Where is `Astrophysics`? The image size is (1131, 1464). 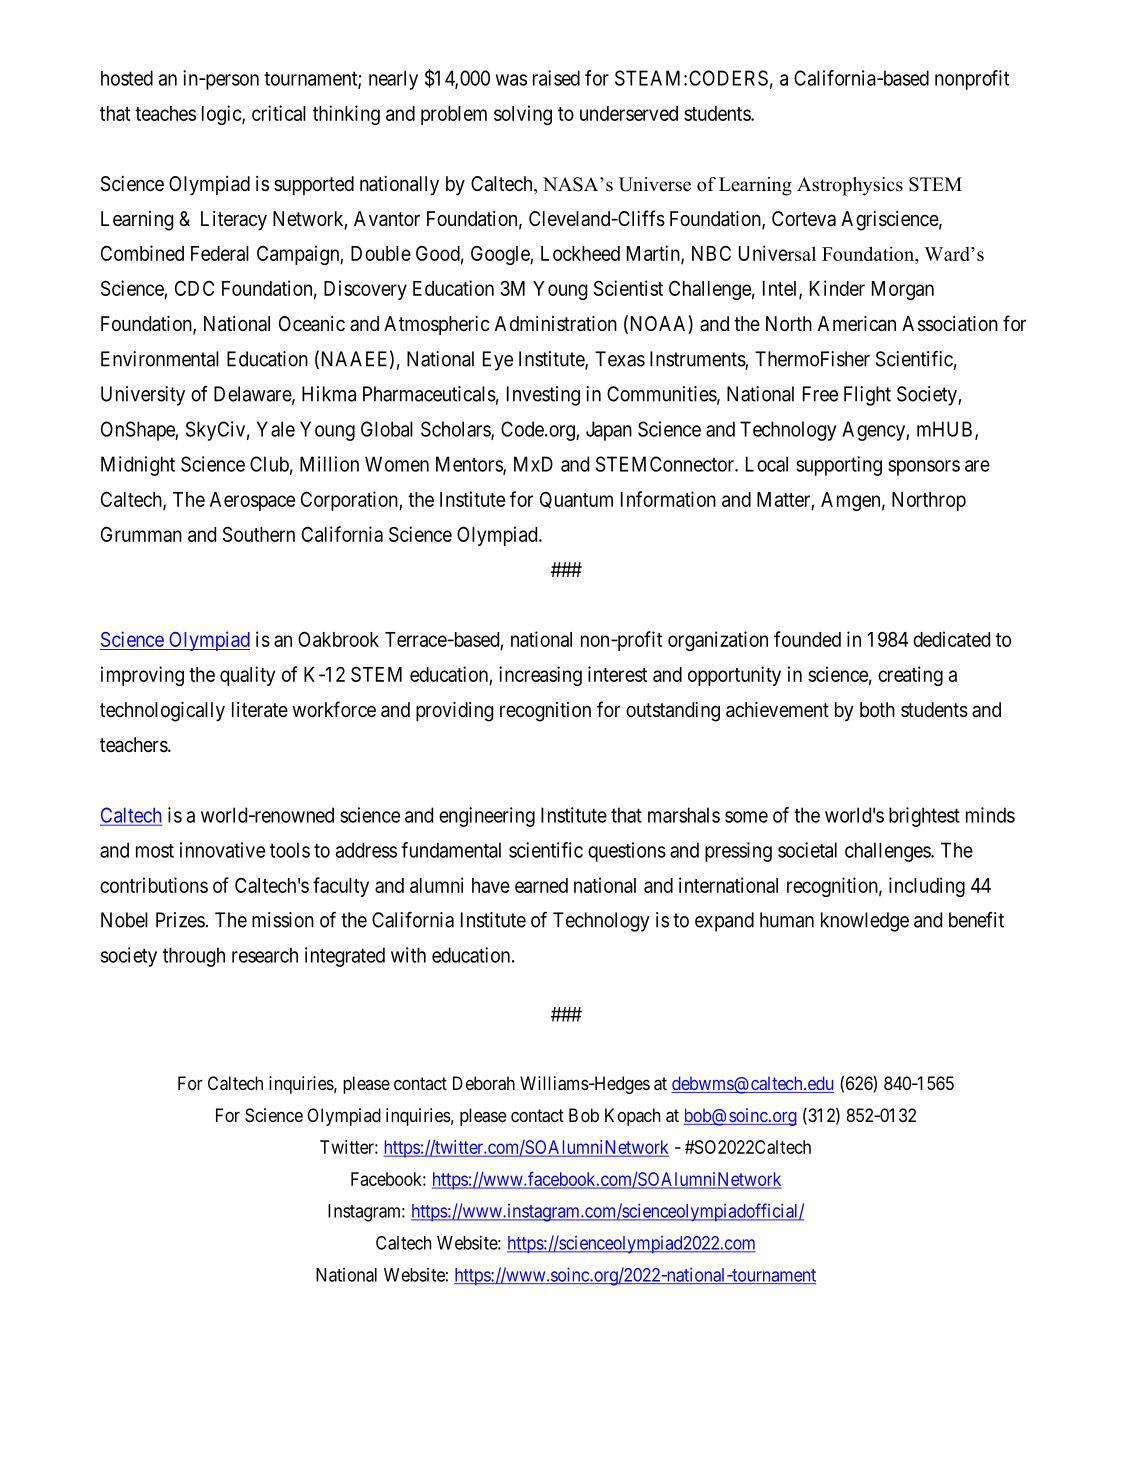 Astrophysics is located at coordinates (850, 186).
